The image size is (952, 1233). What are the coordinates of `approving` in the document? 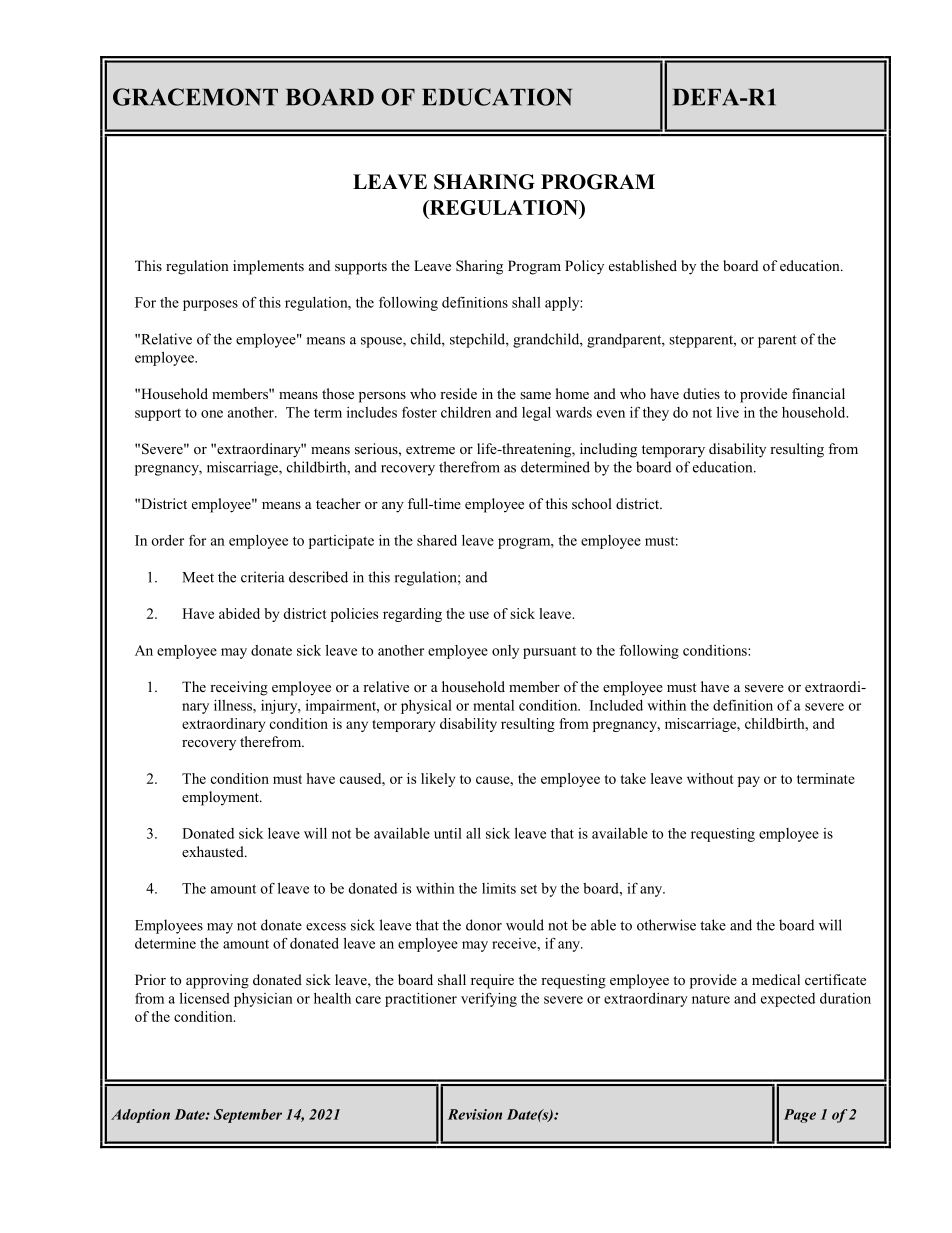 It's located at (217, 981).
